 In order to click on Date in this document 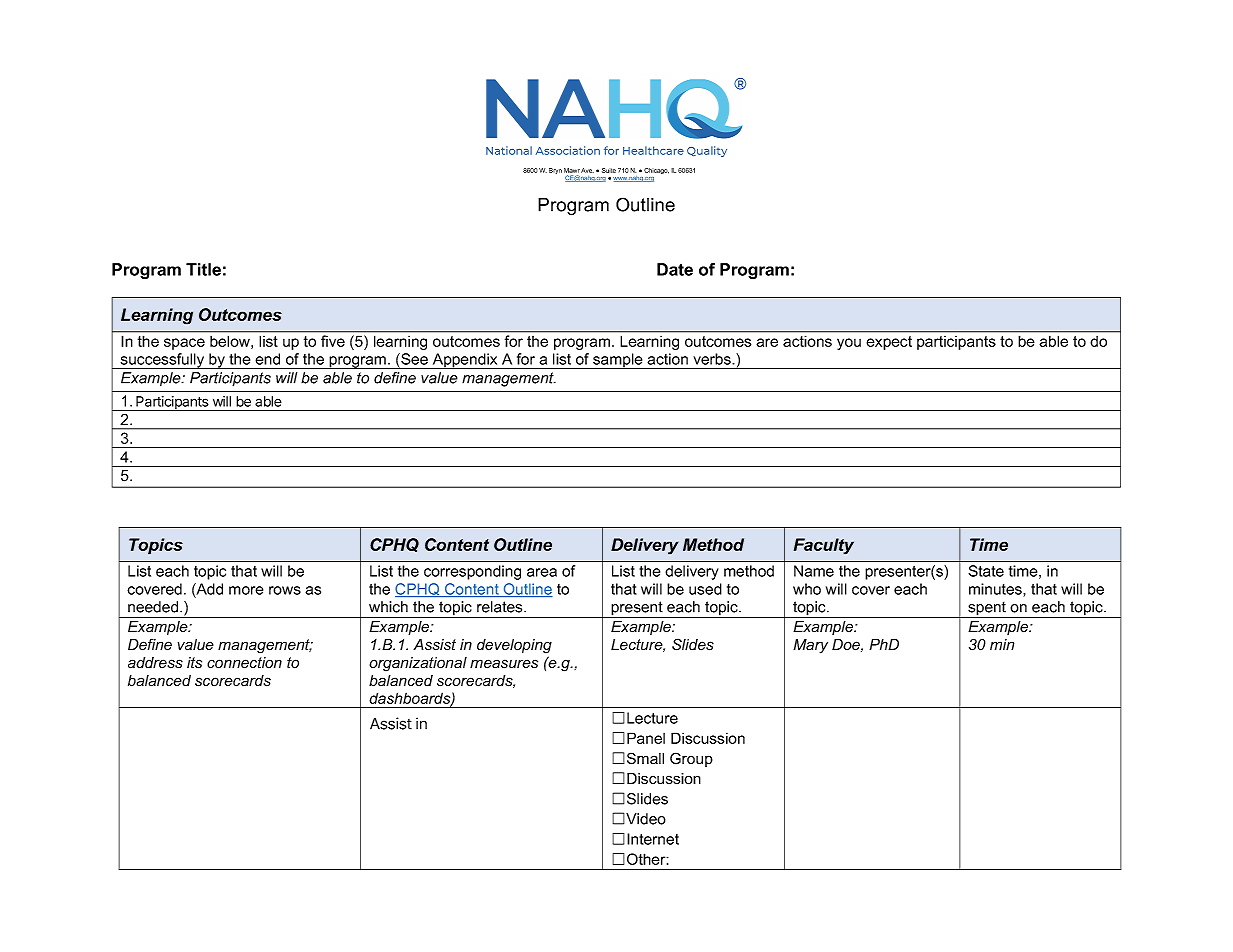, I will do `click(675, 269)`.
